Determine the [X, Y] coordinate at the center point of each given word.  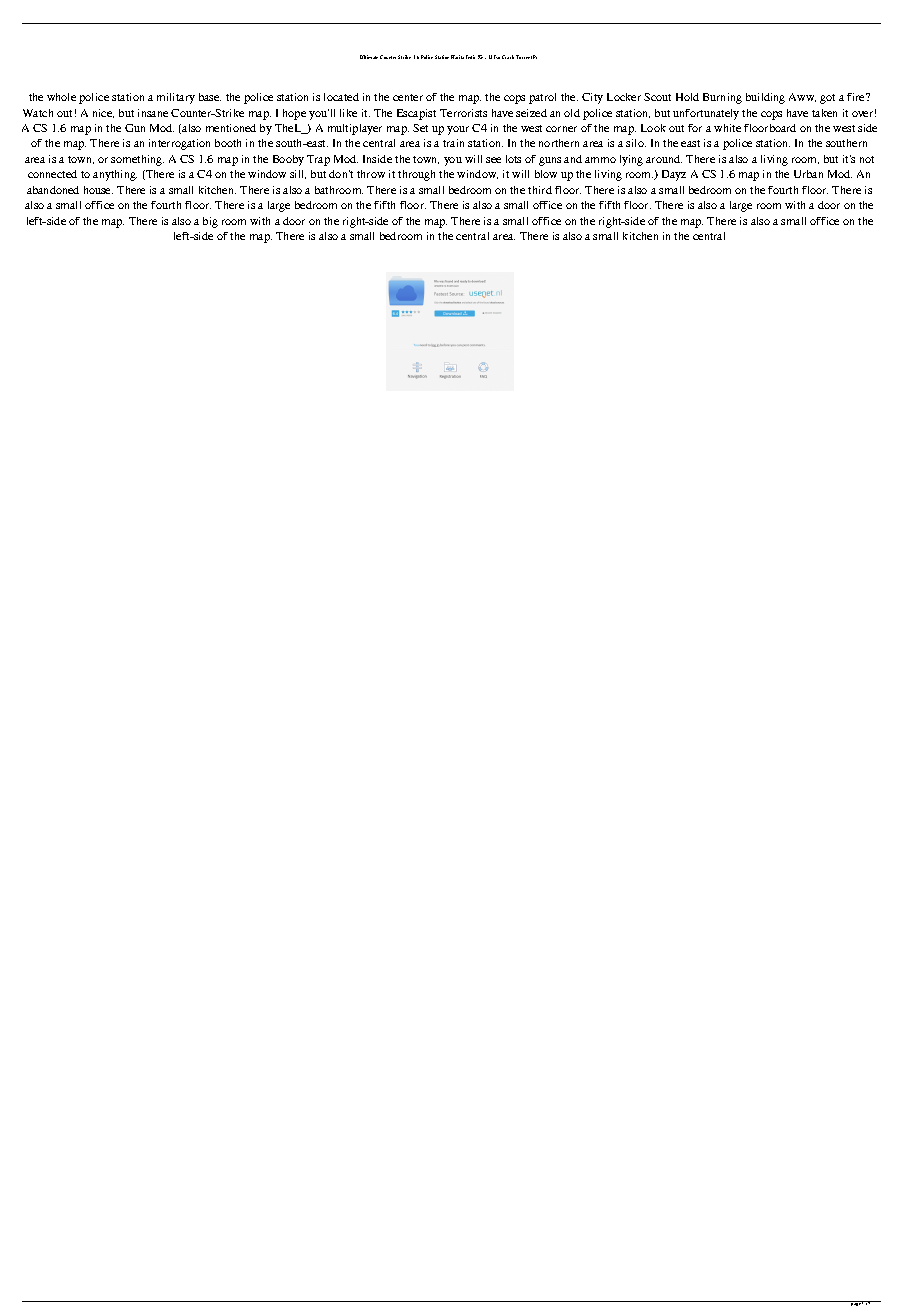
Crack [508, 57]
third [540, 190]
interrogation [179, 144]
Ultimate [369, 57]
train [453, 143]
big [210, 222]
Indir [470, 57]
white [727, 128]
